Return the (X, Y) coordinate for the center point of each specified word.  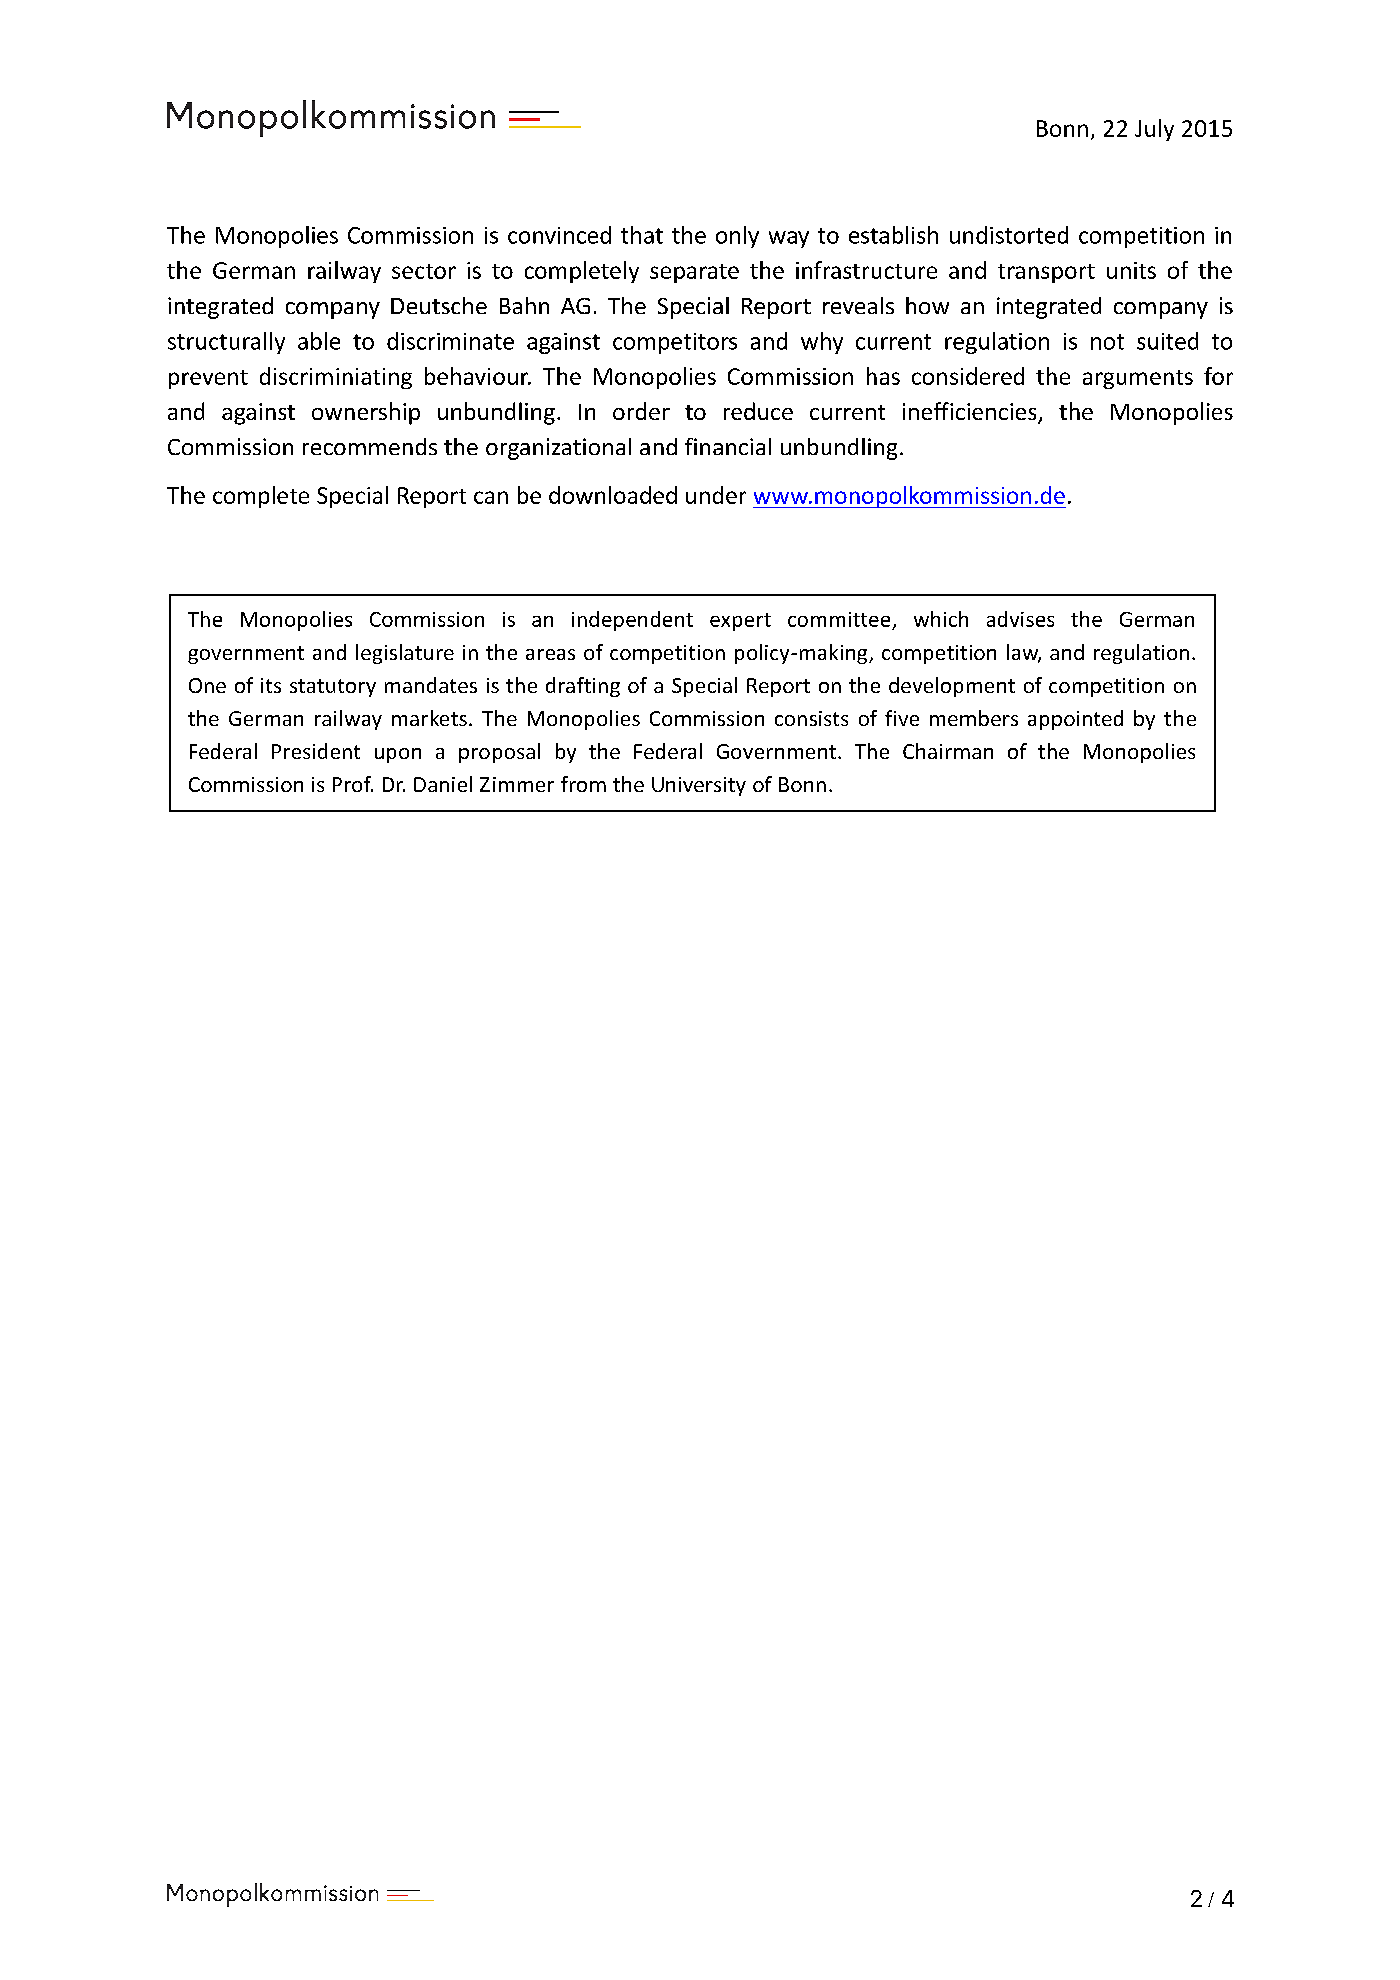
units (1131, 270)
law (1024, 653)
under (716, 495)
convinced (559, 235)
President (316, 751)
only (737, 237)
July (1154, 130)
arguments (1138, 379)
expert (740, 622)
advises (1020, 619)
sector (424, 271)
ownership (366, 413)
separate (694, 273)
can (491, 497)
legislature (405, 654)
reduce (758, 411)
